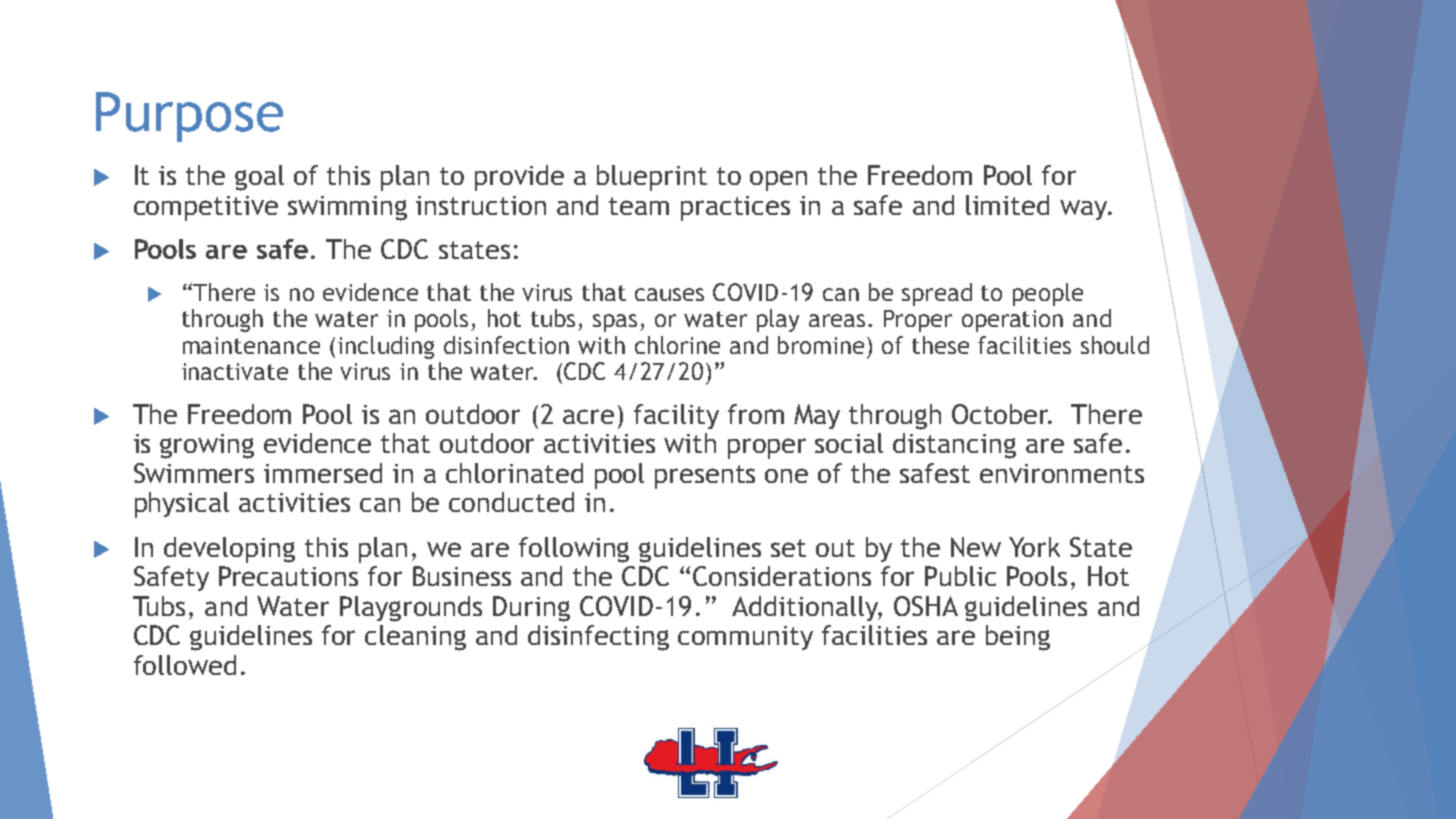 The width and height of the document is (1456, 819). I want to click on maintenance, so click(251, 345).
